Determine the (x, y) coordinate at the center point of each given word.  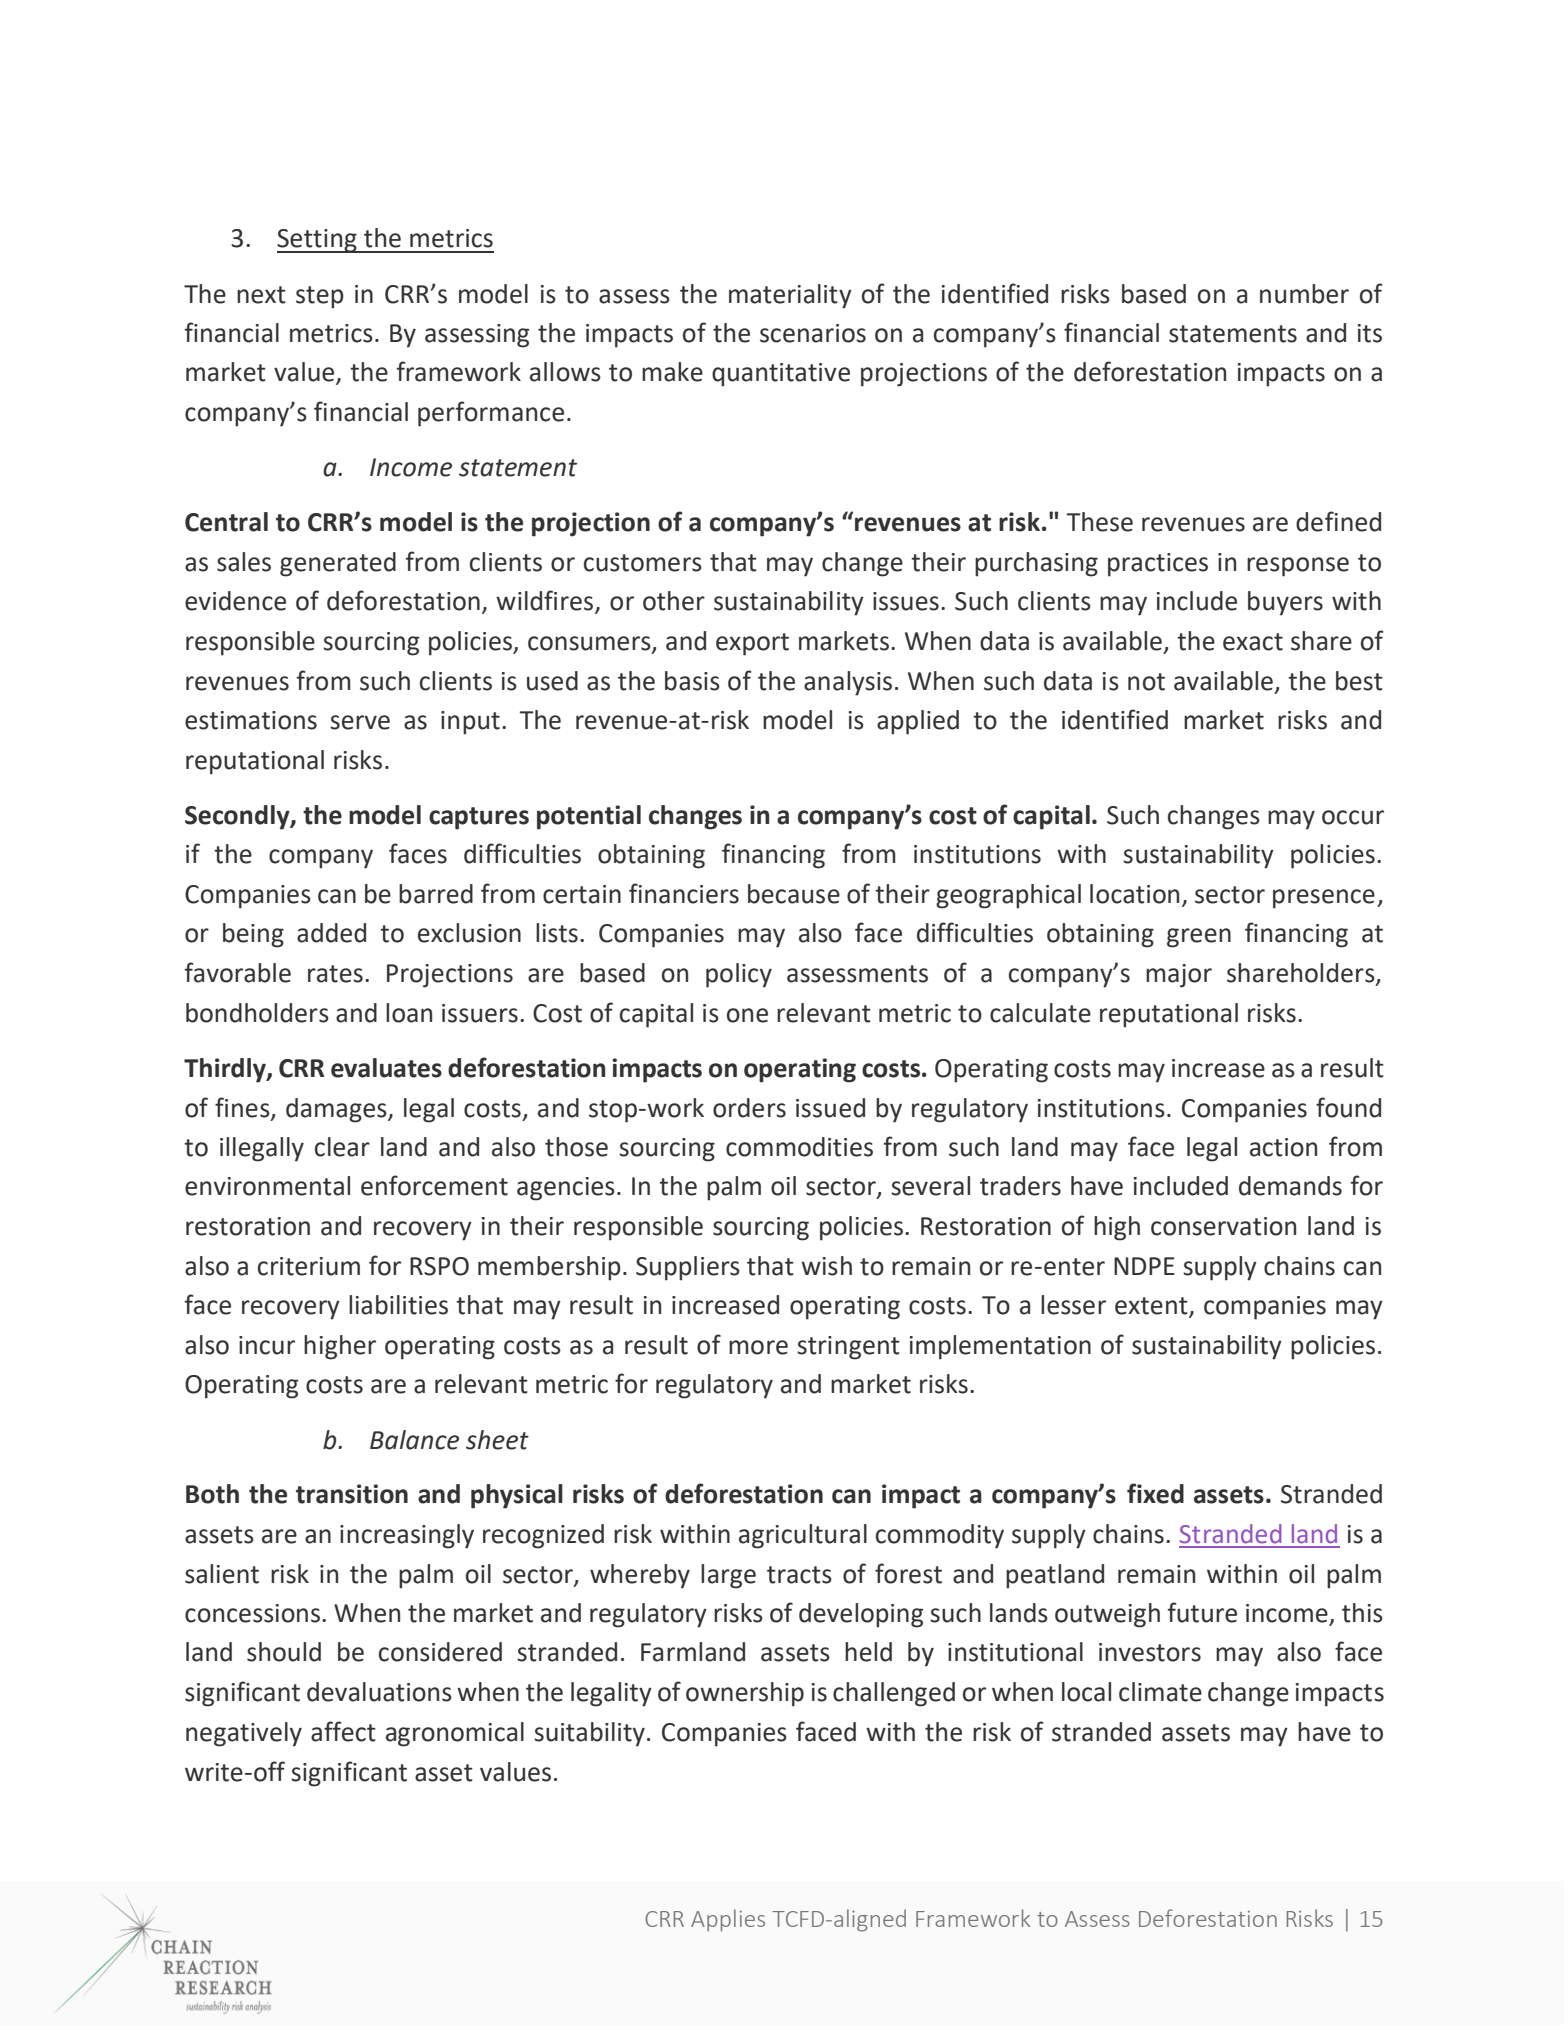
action (1283, 1147)
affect (343, 1731)
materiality (790, 296)
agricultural (803, 1536)
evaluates (386, 1068)
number (1304, 294)
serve (360, 722)
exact (1253, 642)
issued (830, 1108)
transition (352, 1494)
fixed (1155, 1493)
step (320, 297)
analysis (848, 683)
